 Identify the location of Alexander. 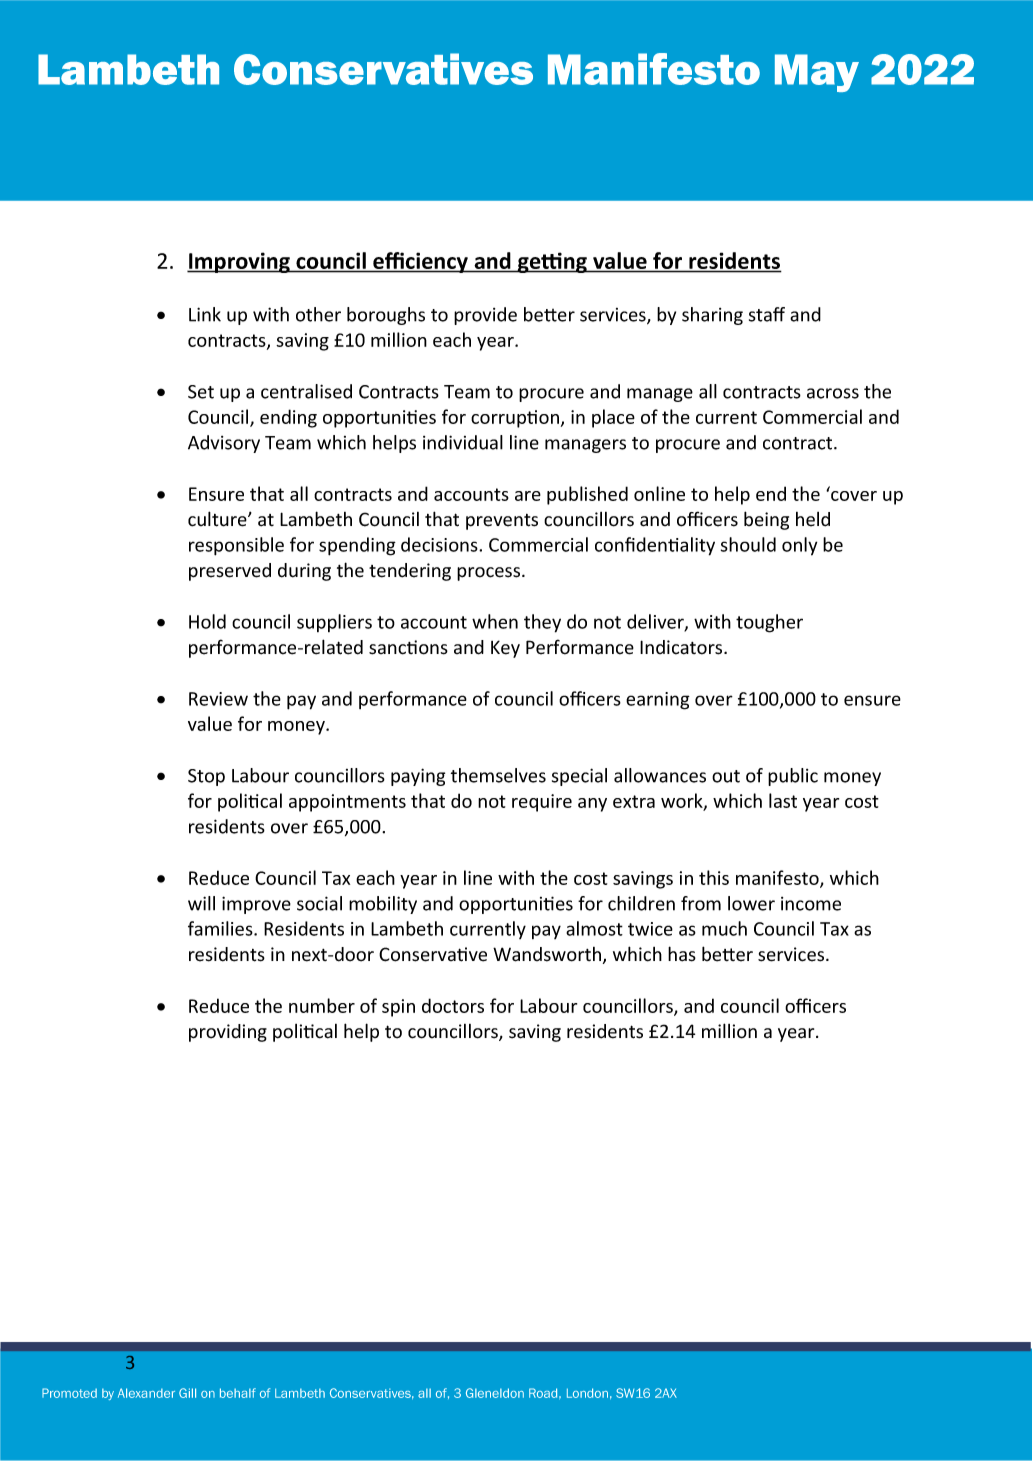
(146, 1393).
